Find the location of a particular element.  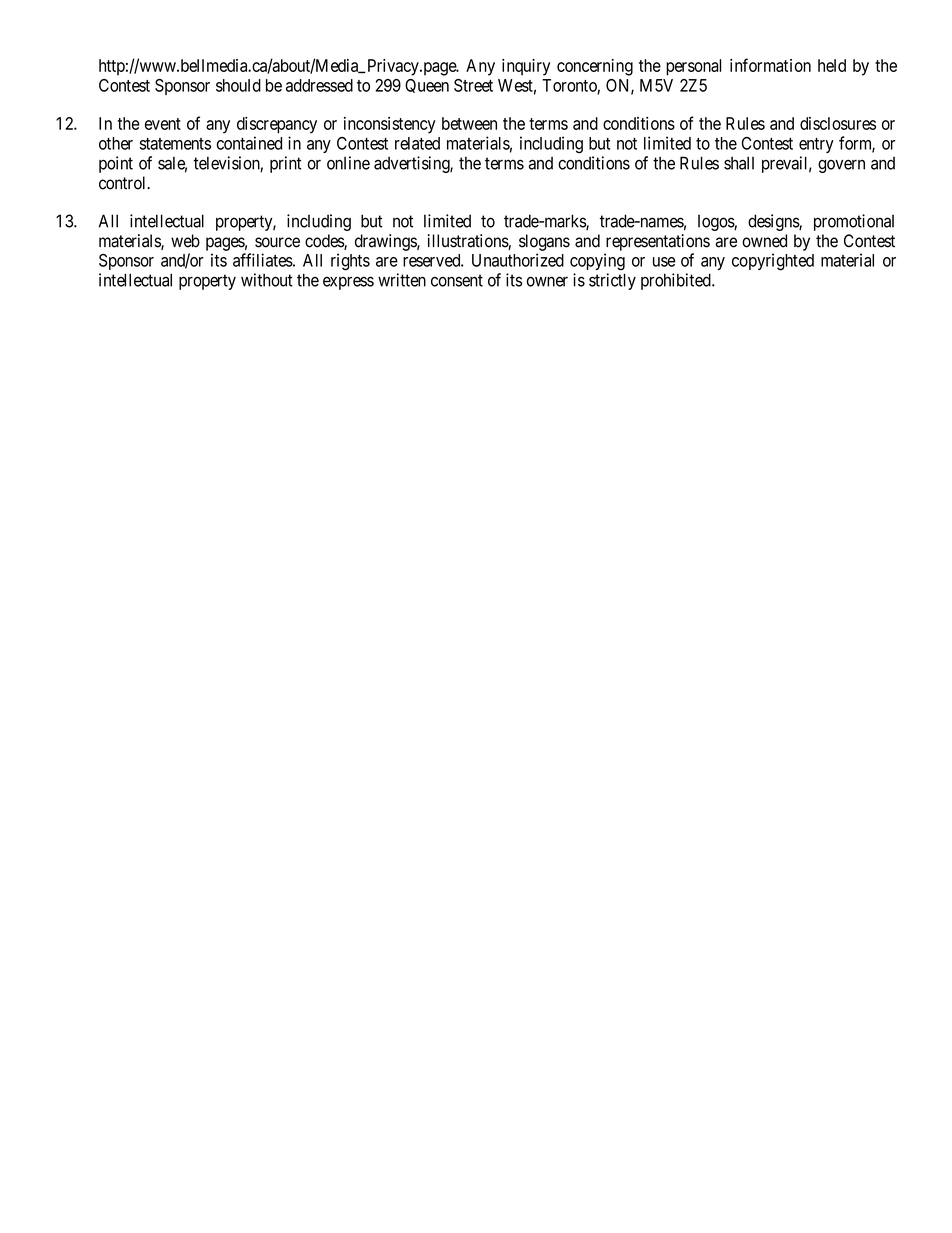

without is located at coordinates (267, 280).
